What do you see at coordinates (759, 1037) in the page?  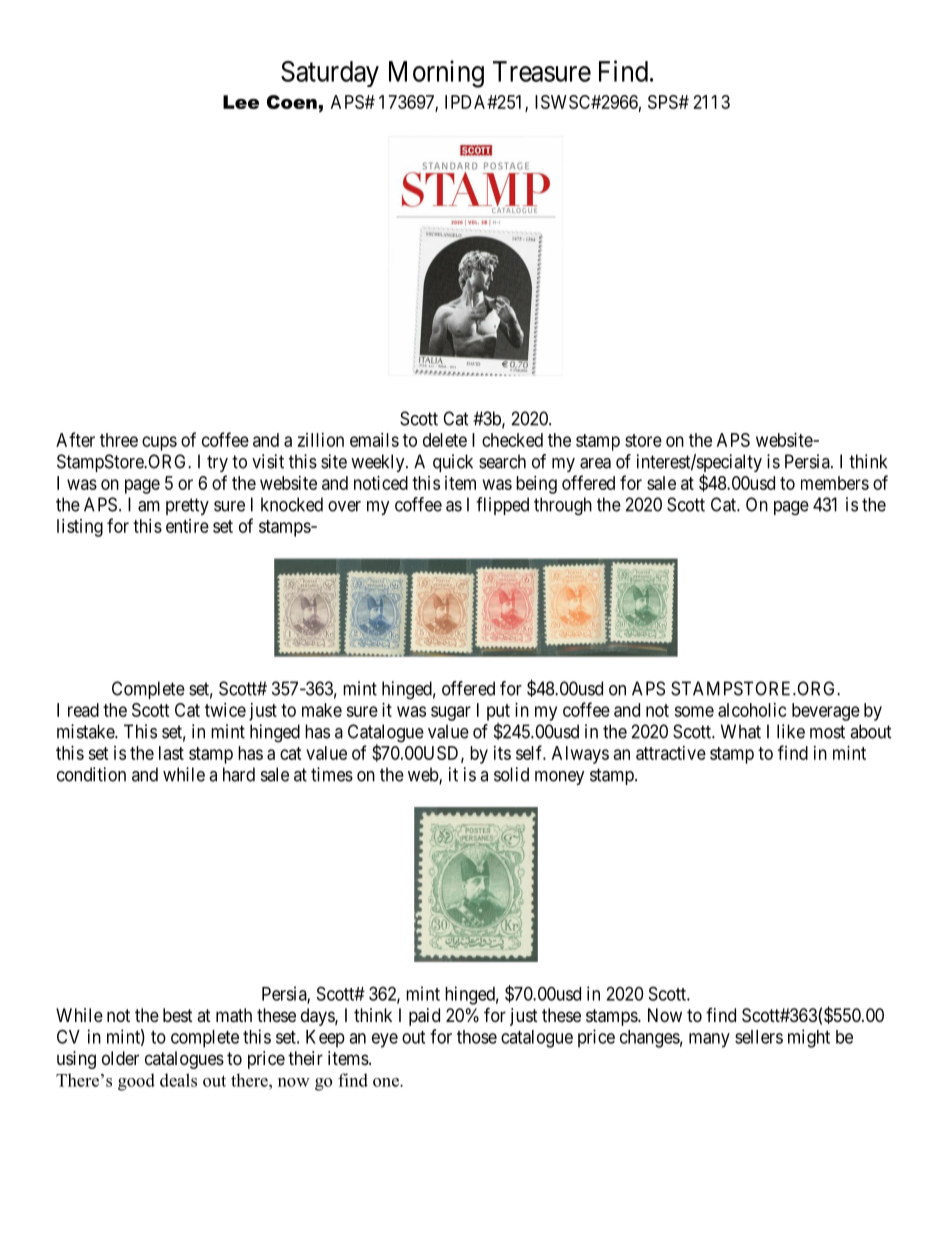 I see `sellers` at bounding box center [759, 1037].
